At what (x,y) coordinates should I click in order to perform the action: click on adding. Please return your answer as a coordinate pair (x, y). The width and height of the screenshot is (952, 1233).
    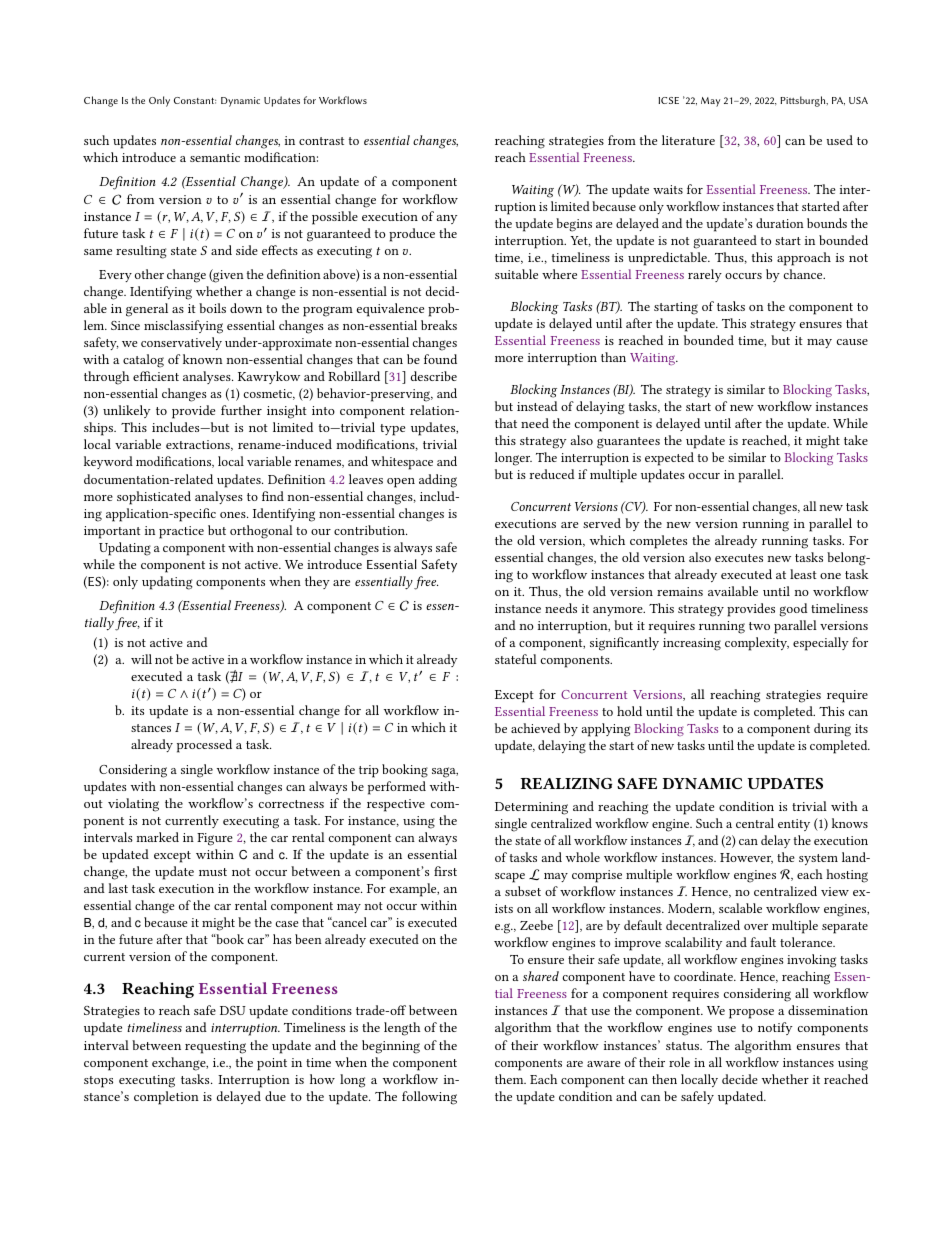
    Looking at the image, I should click on (438, 481).
